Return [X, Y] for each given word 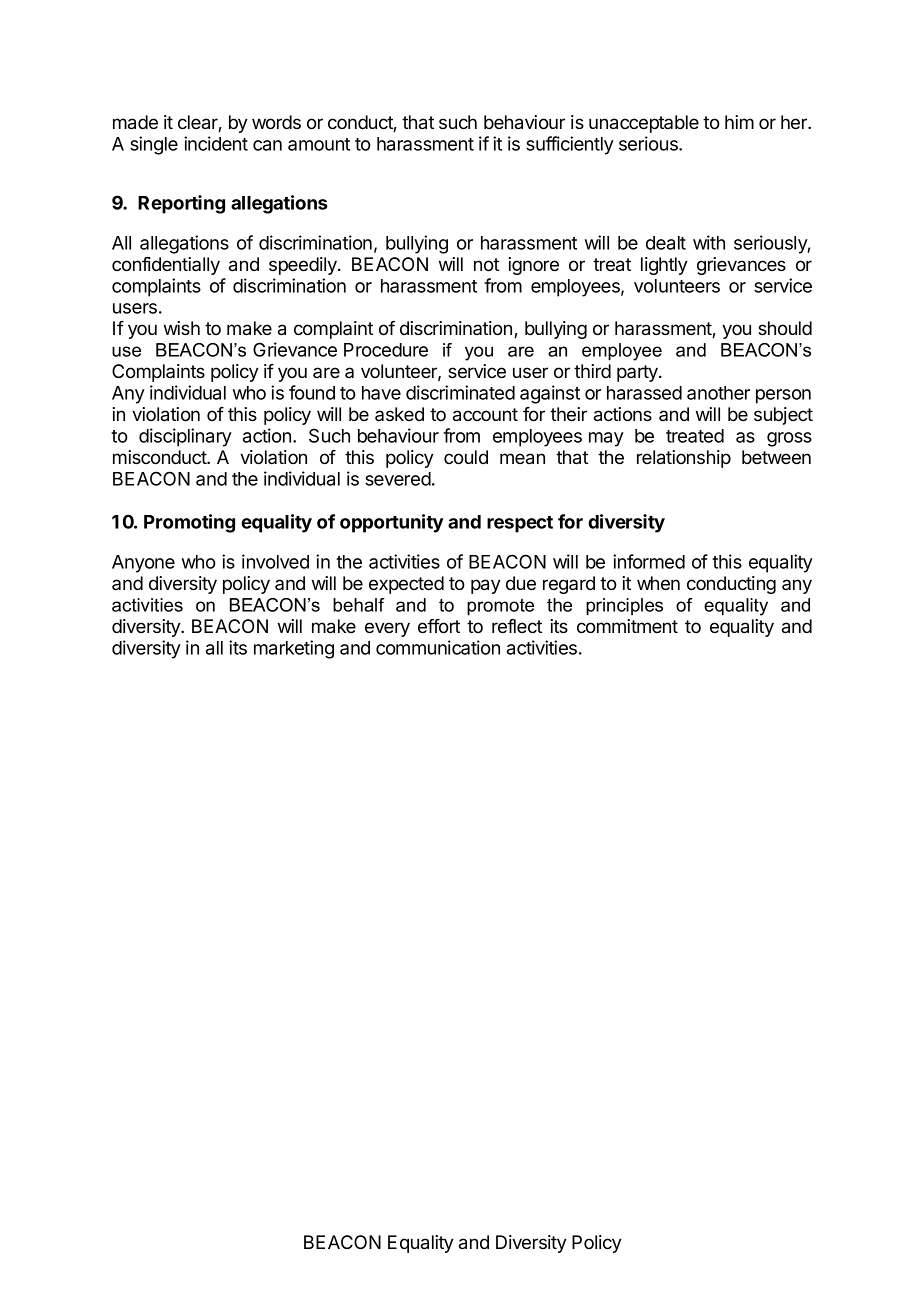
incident [216, 143]
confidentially [166, 266]
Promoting [189, 523]
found [312, 392]
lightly [664, 266]
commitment [627, 626]
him [739, 122]
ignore [533, 266]
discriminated [460, 392]
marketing [294, 649]
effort [439, 626]
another [718, 393]
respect [520, 524]
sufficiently [570, 145]
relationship [684, 459]
